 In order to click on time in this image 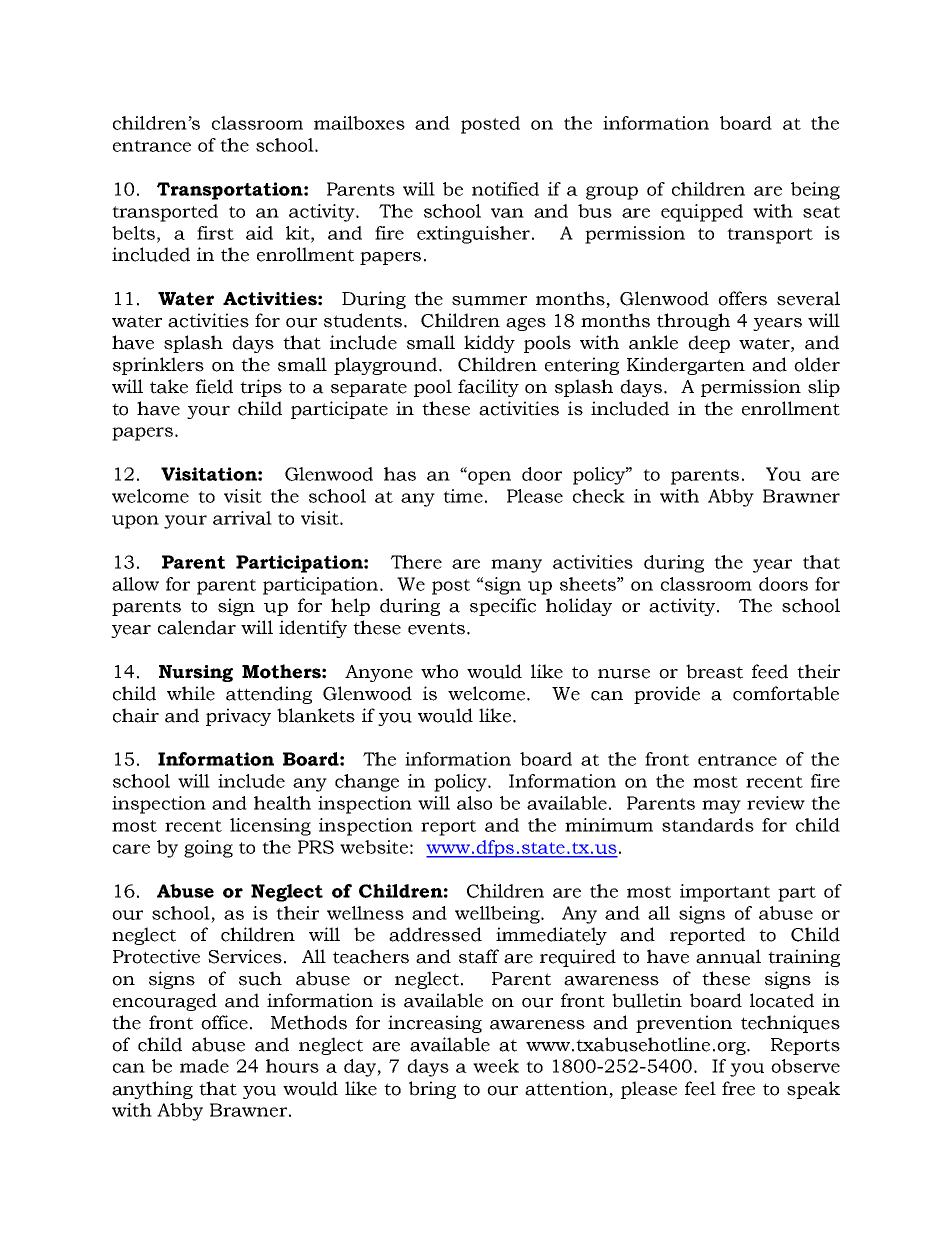, I will do `click(463, 496)`.
